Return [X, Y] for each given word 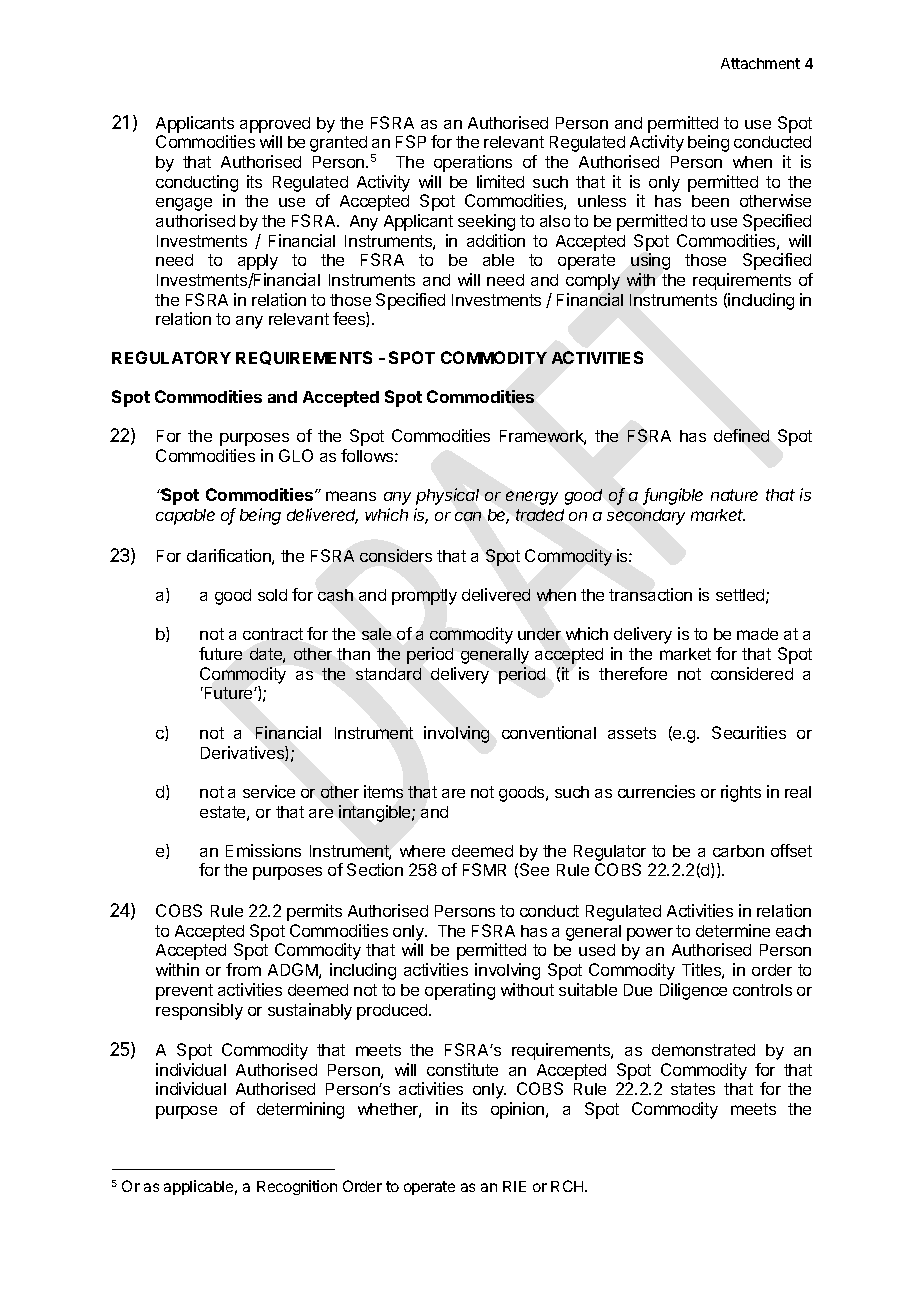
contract [273, 634]
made [757, 634]
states [693, 1089]
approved [275, 125]
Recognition [297, 1187]
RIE [514, 1186]
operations [473, 163]
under [539, 634]
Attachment [760, 63]
